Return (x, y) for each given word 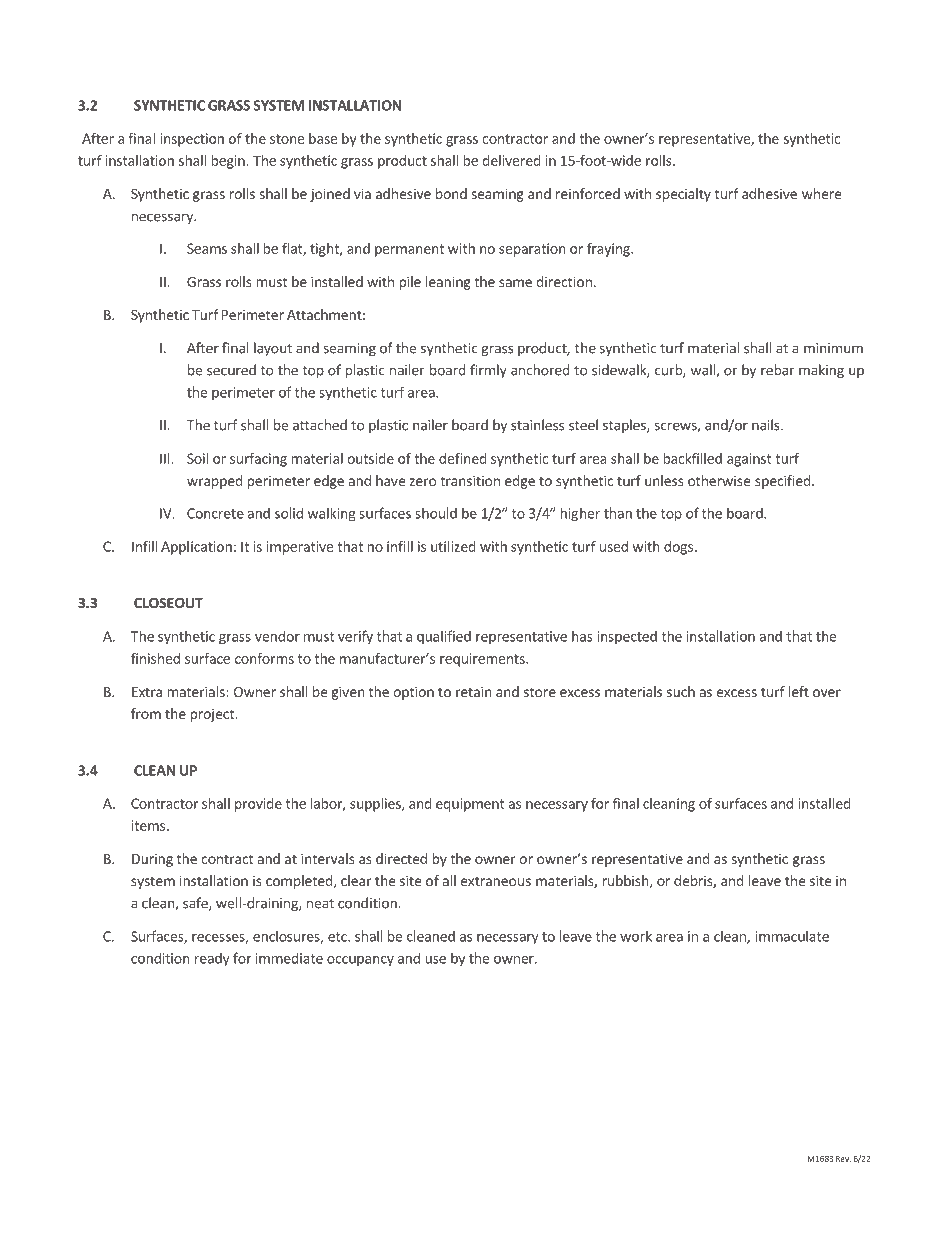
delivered (512, 160)
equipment (470, 805)
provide (258, 805)
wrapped (215, 482)
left (799, 691)
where (821, 193)
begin (229, 162)
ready (212, 959)
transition (470, 480)
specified (783, 482)
